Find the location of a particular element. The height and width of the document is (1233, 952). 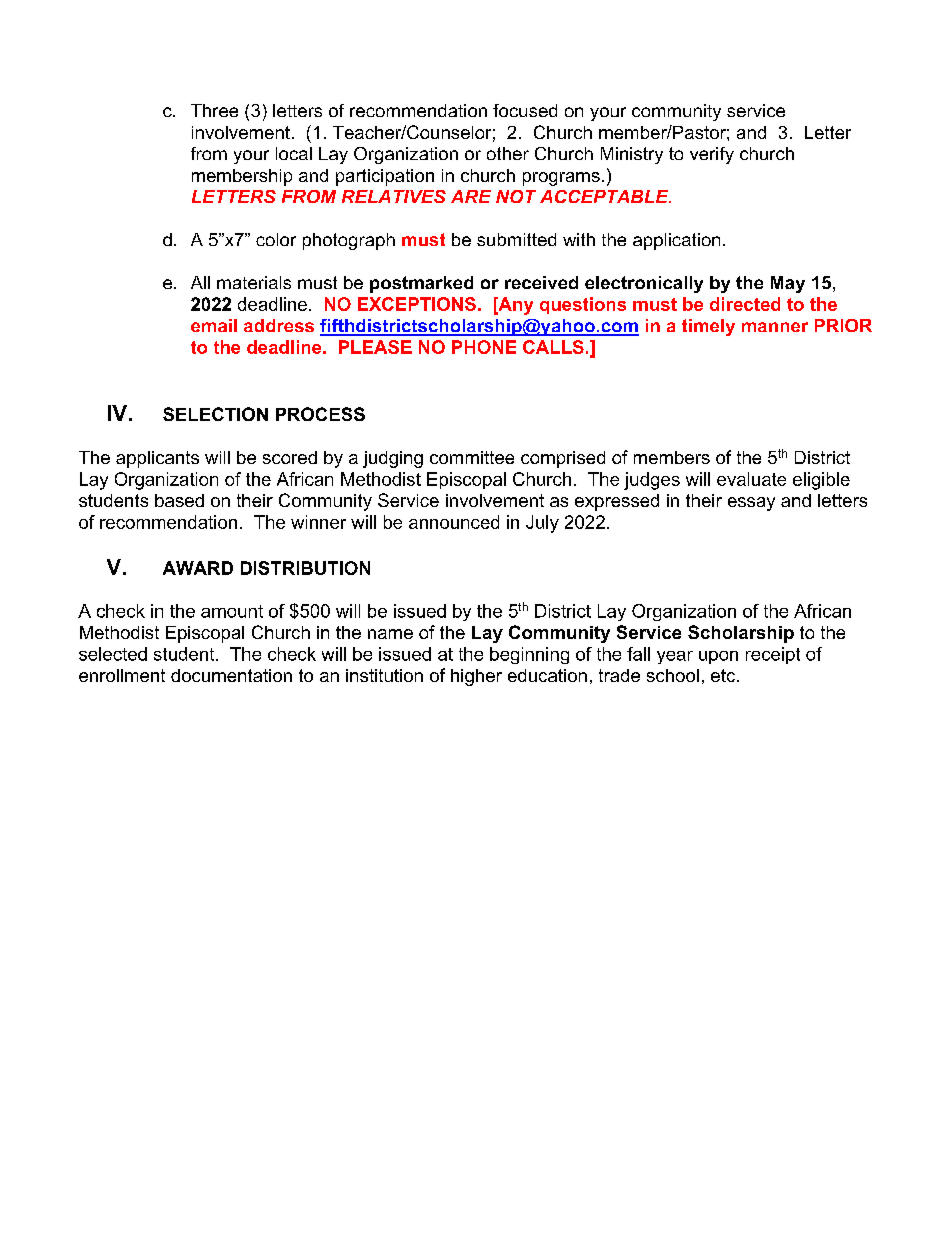

verify is located at coordinates (712, 155).
